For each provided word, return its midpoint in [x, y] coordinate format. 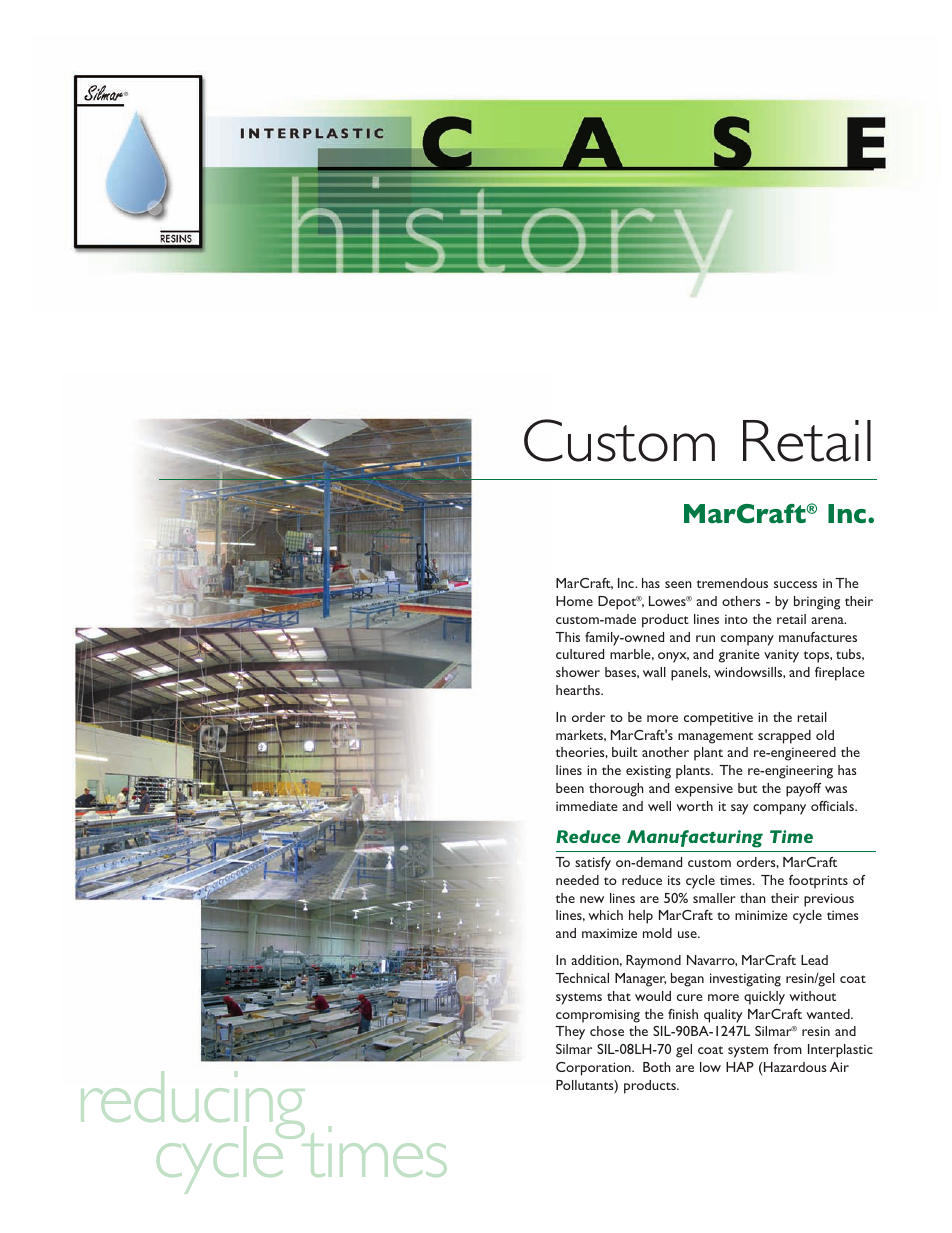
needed [577, 880]
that [619, 996]
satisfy [593, 864]
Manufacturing [695, 839]
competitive [718, 719]
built [625, 752]
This [567, 637]
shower [578, 672]
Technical [582, 978]
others [741, 601]
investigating [745, 980]
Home [574, 601]
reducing [193, 1106]
